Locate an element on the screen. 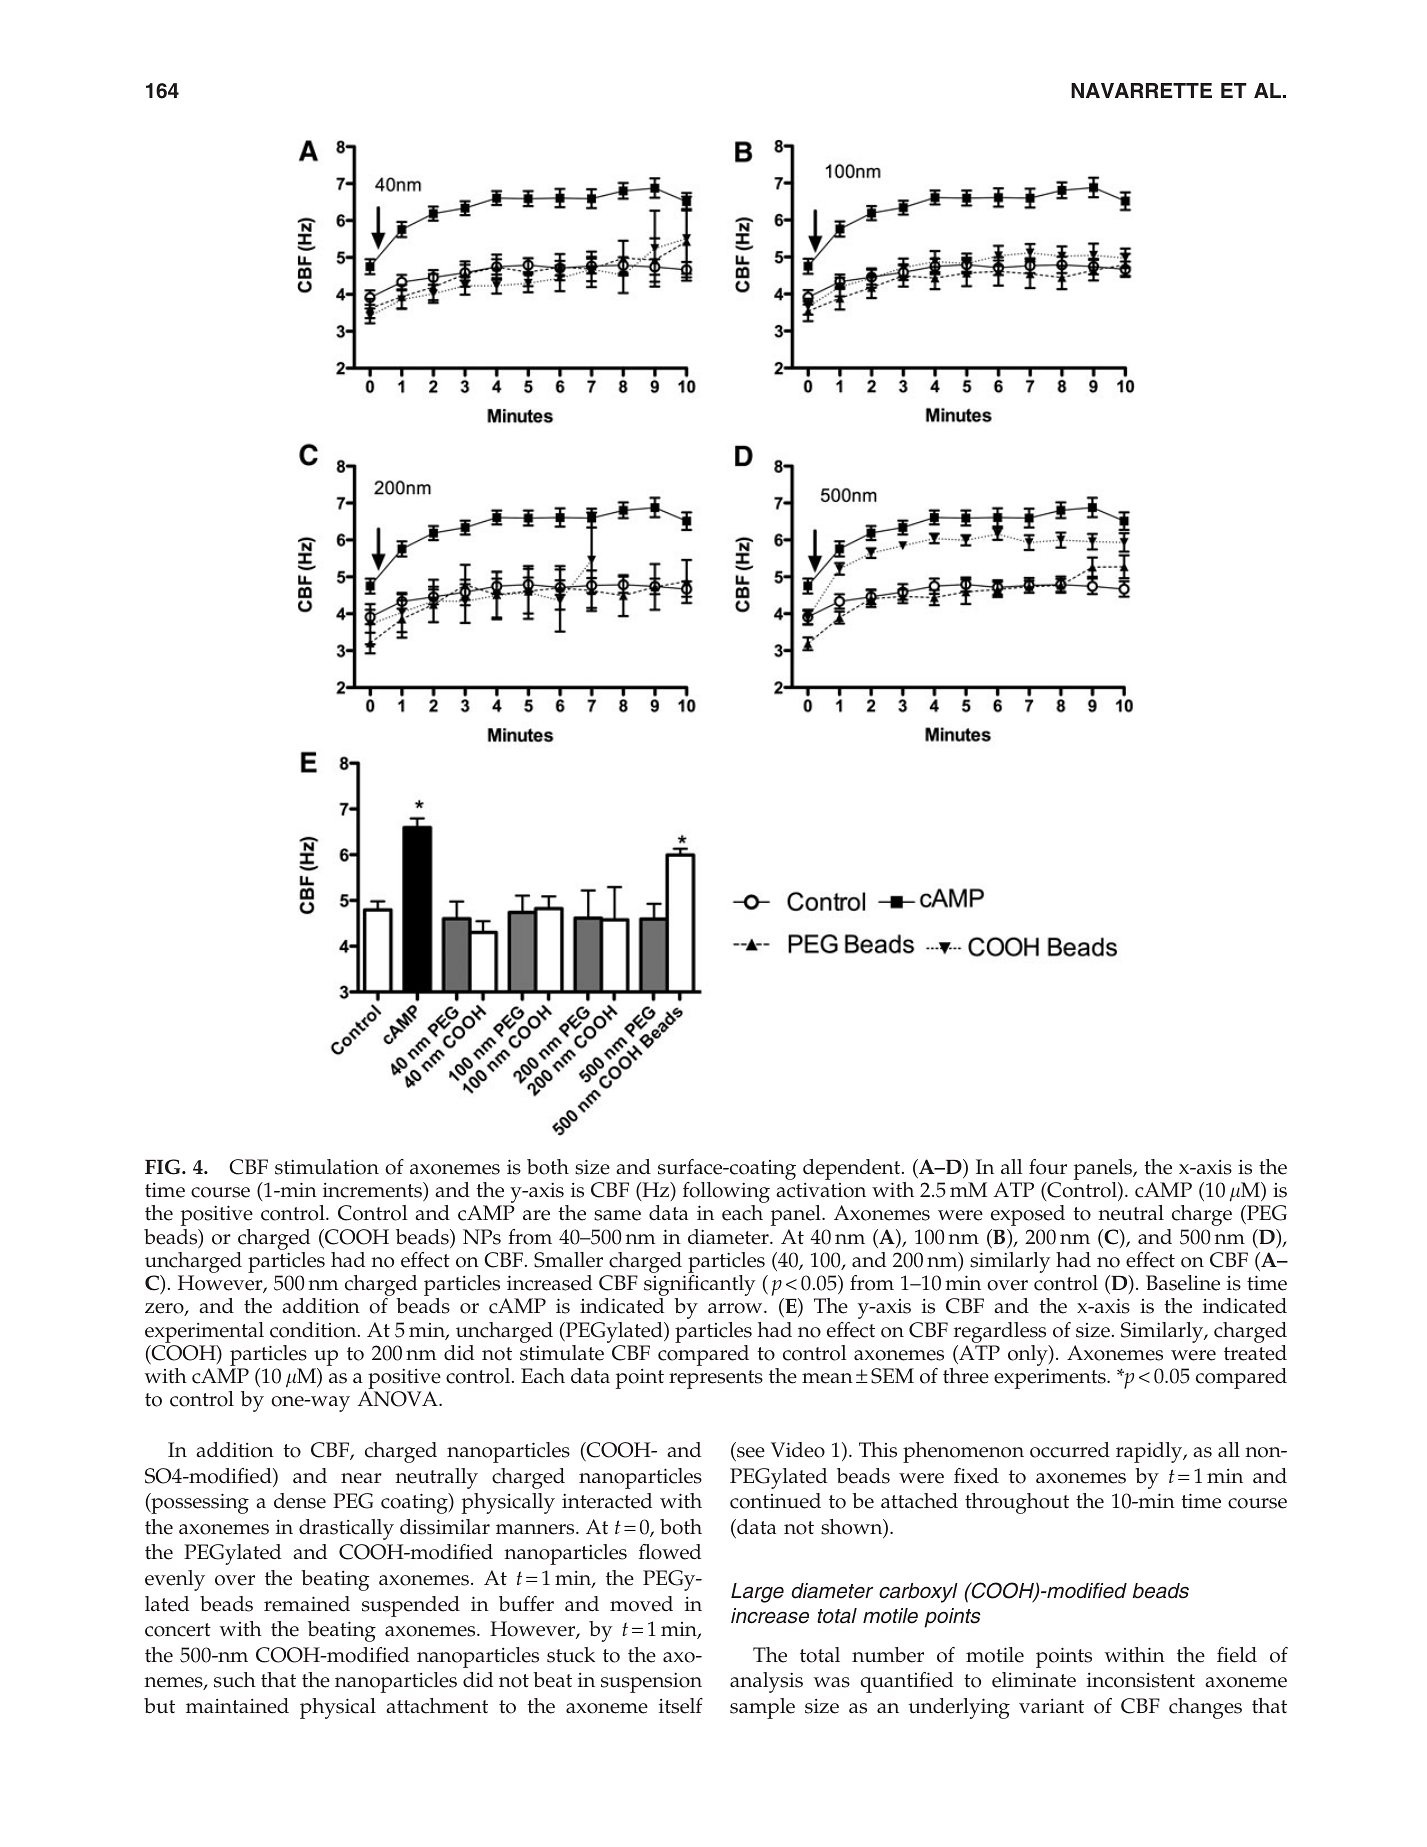  four is located at coordinates (1048, 1167).
